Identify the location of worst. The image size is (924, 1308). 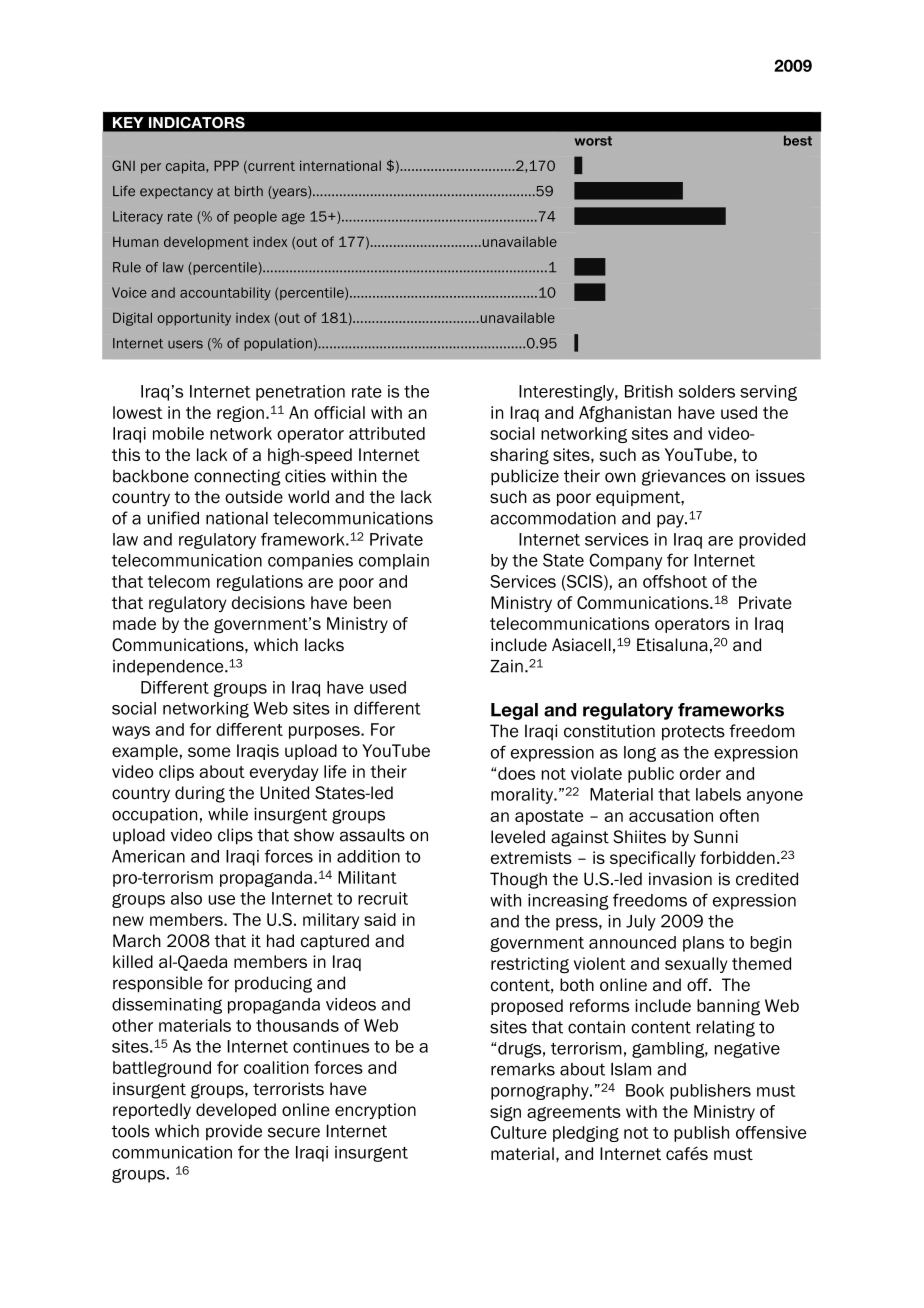
(593, 141).
